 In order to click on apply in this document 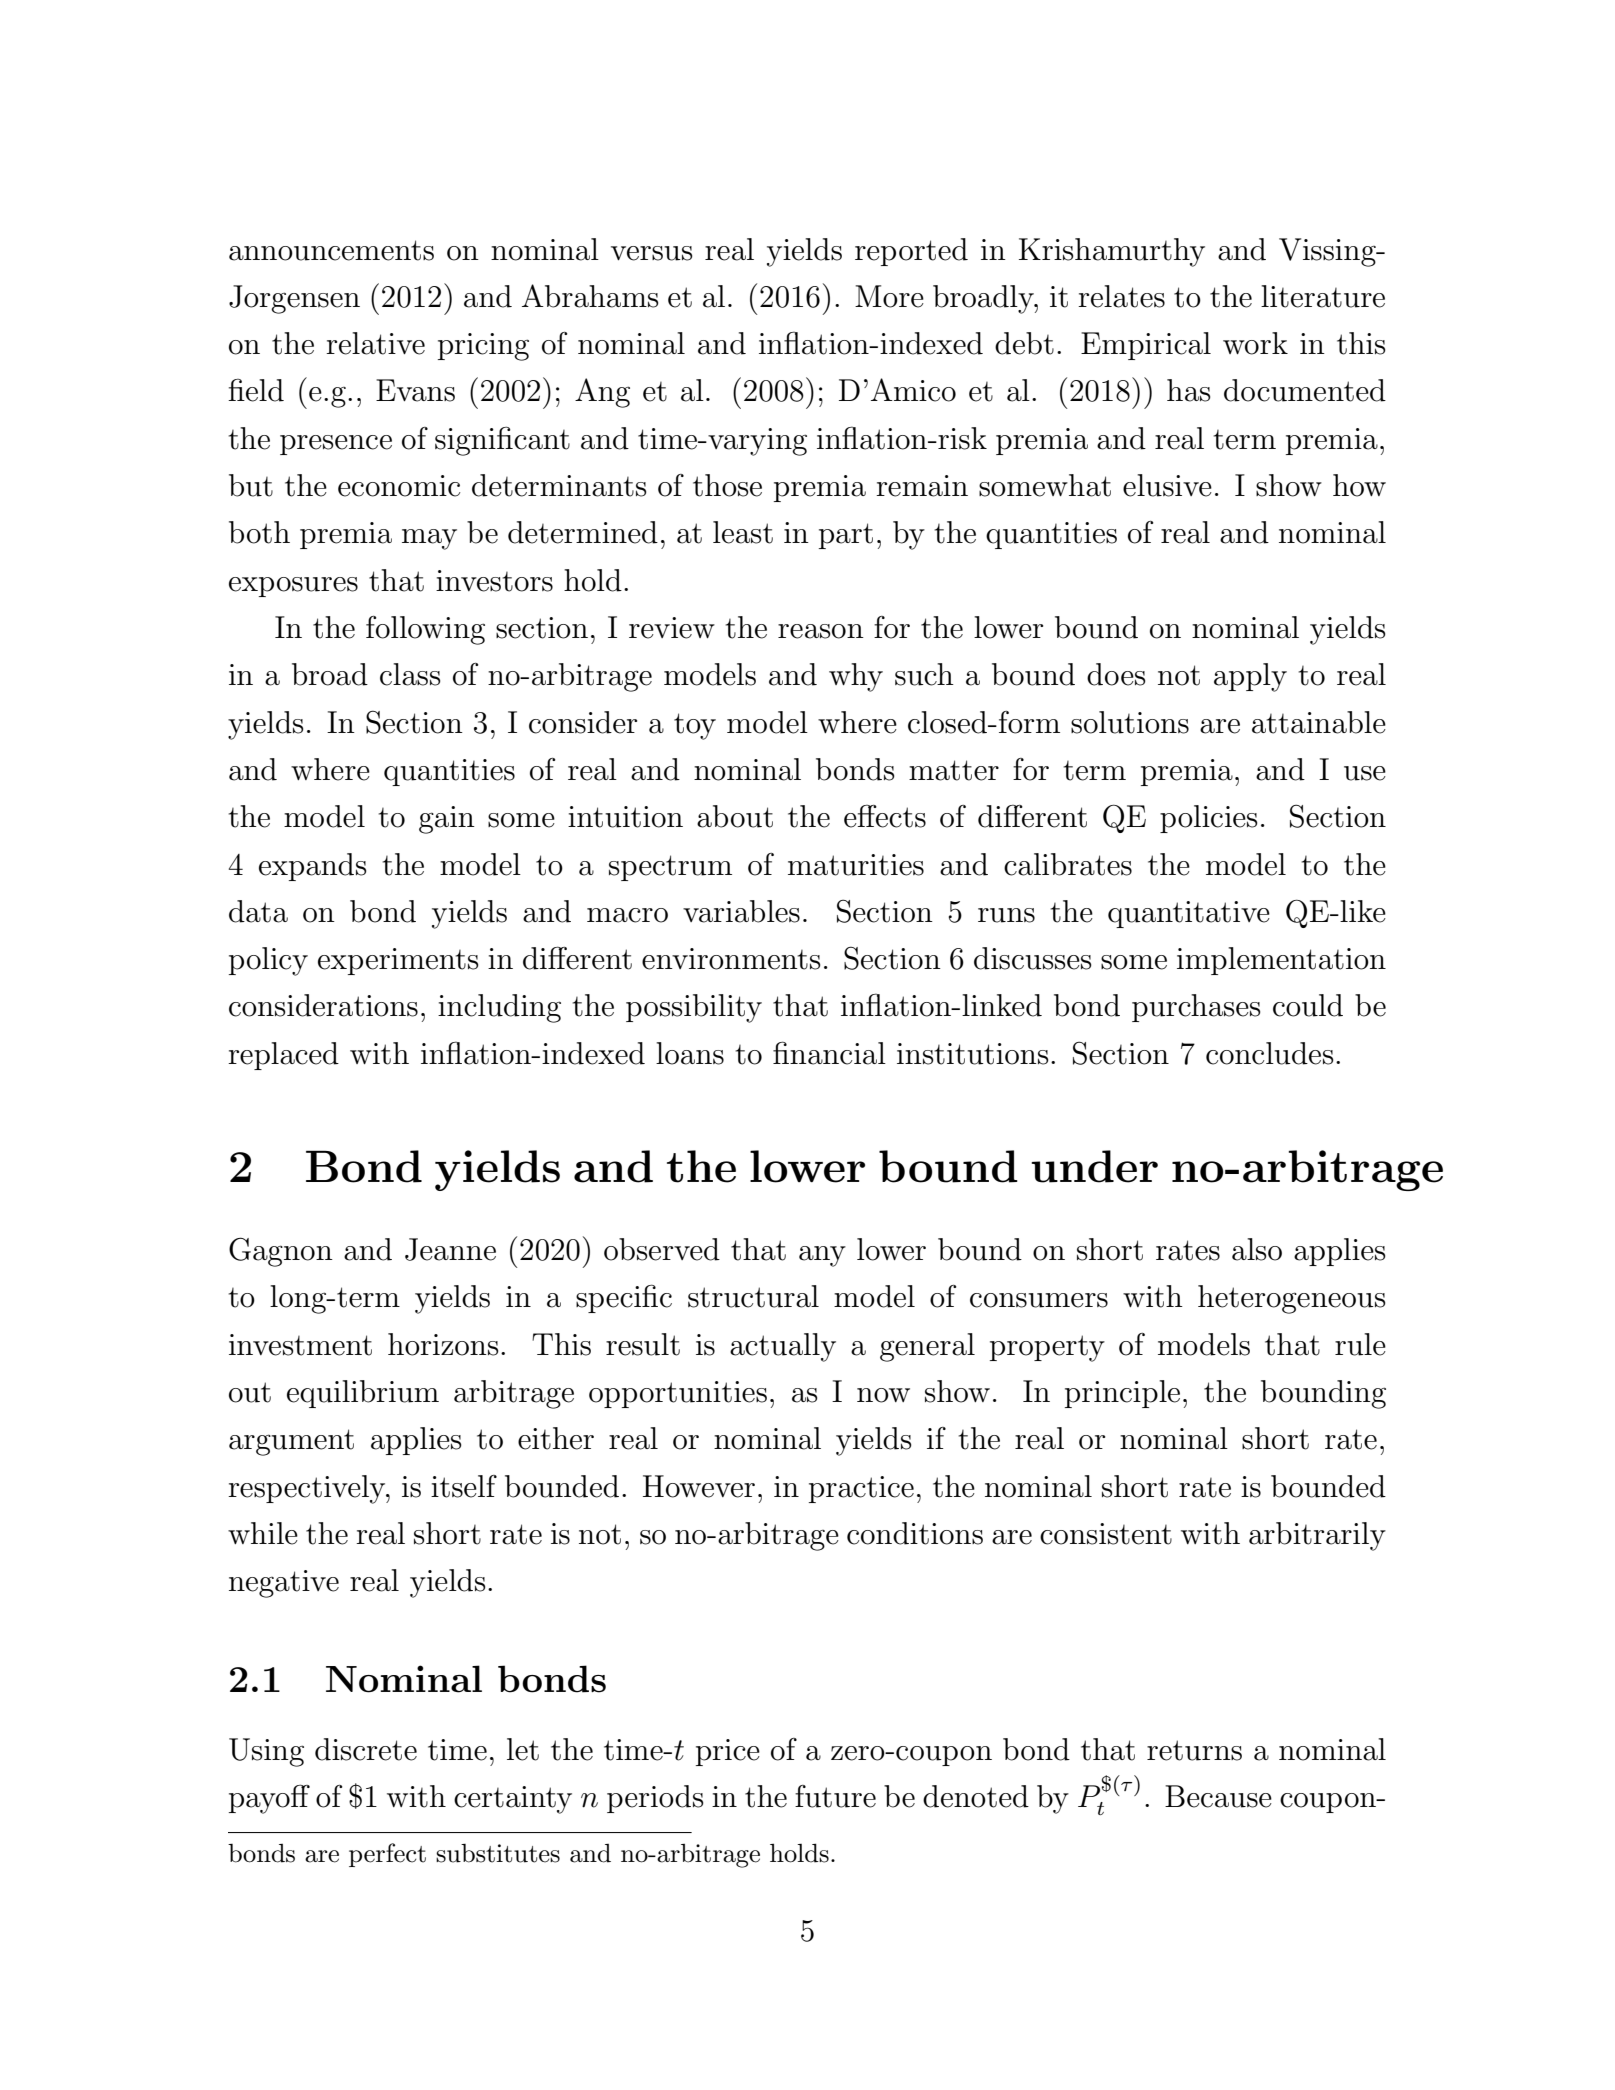, I will do `click(1250, 677)`.
